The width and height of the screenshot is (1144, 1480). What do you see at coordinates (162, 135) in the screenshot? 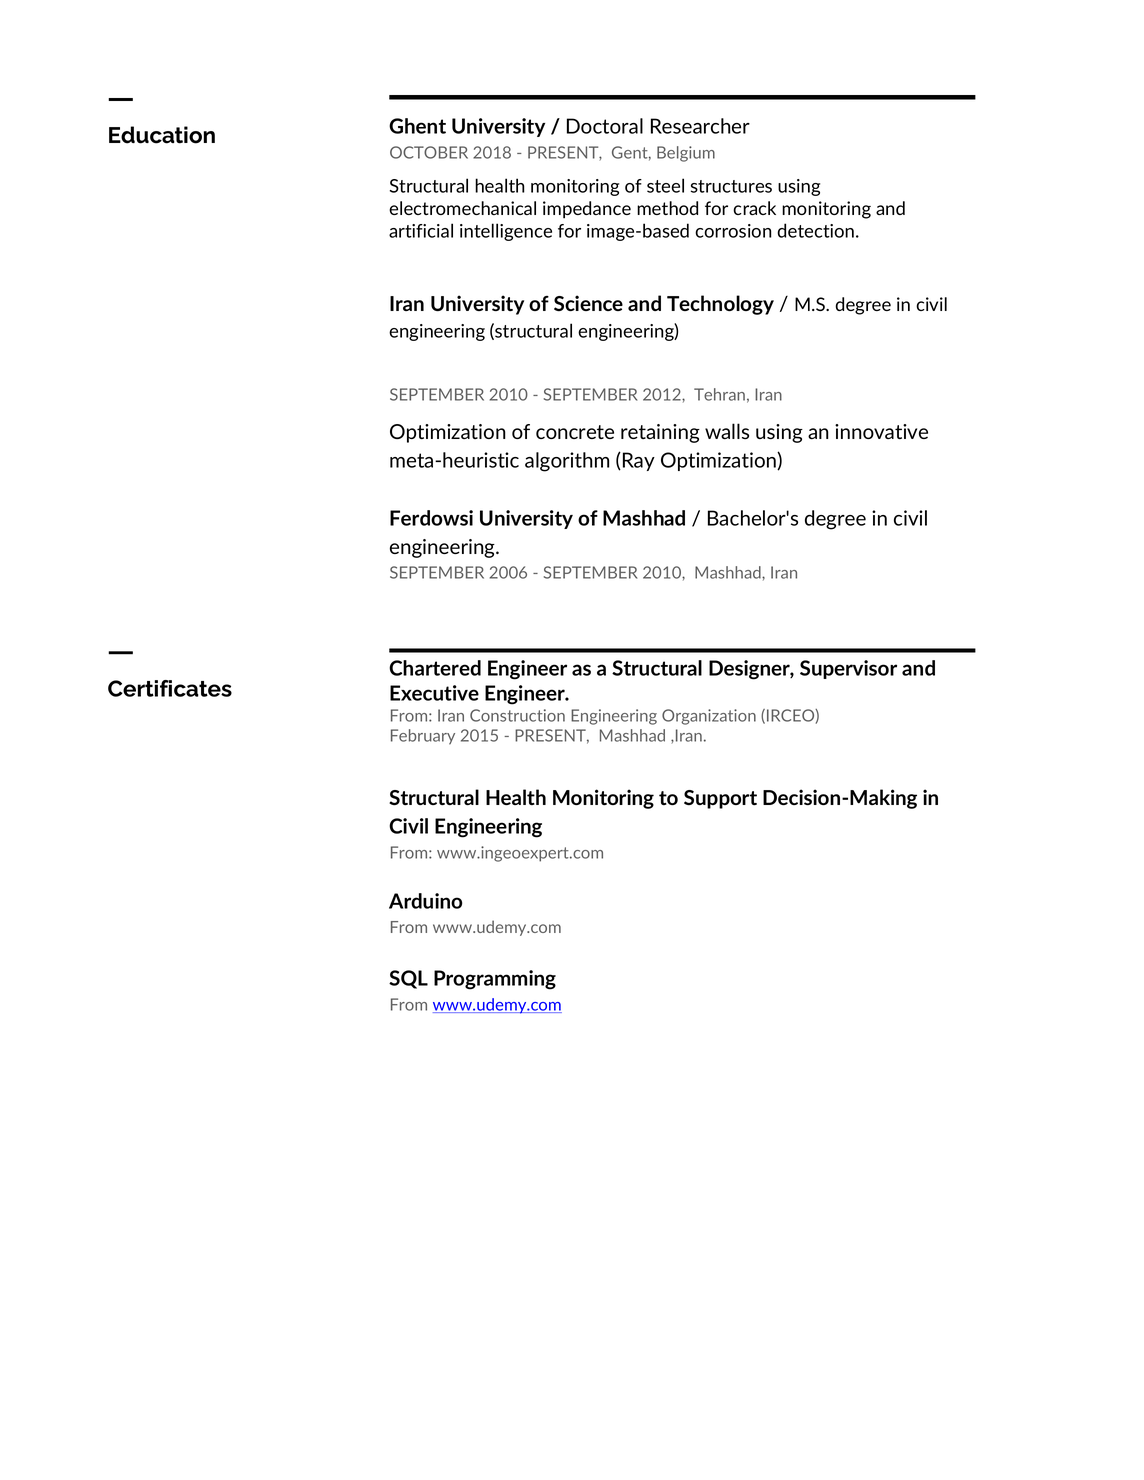
I see `Education` at bounding box center [162, 135].
